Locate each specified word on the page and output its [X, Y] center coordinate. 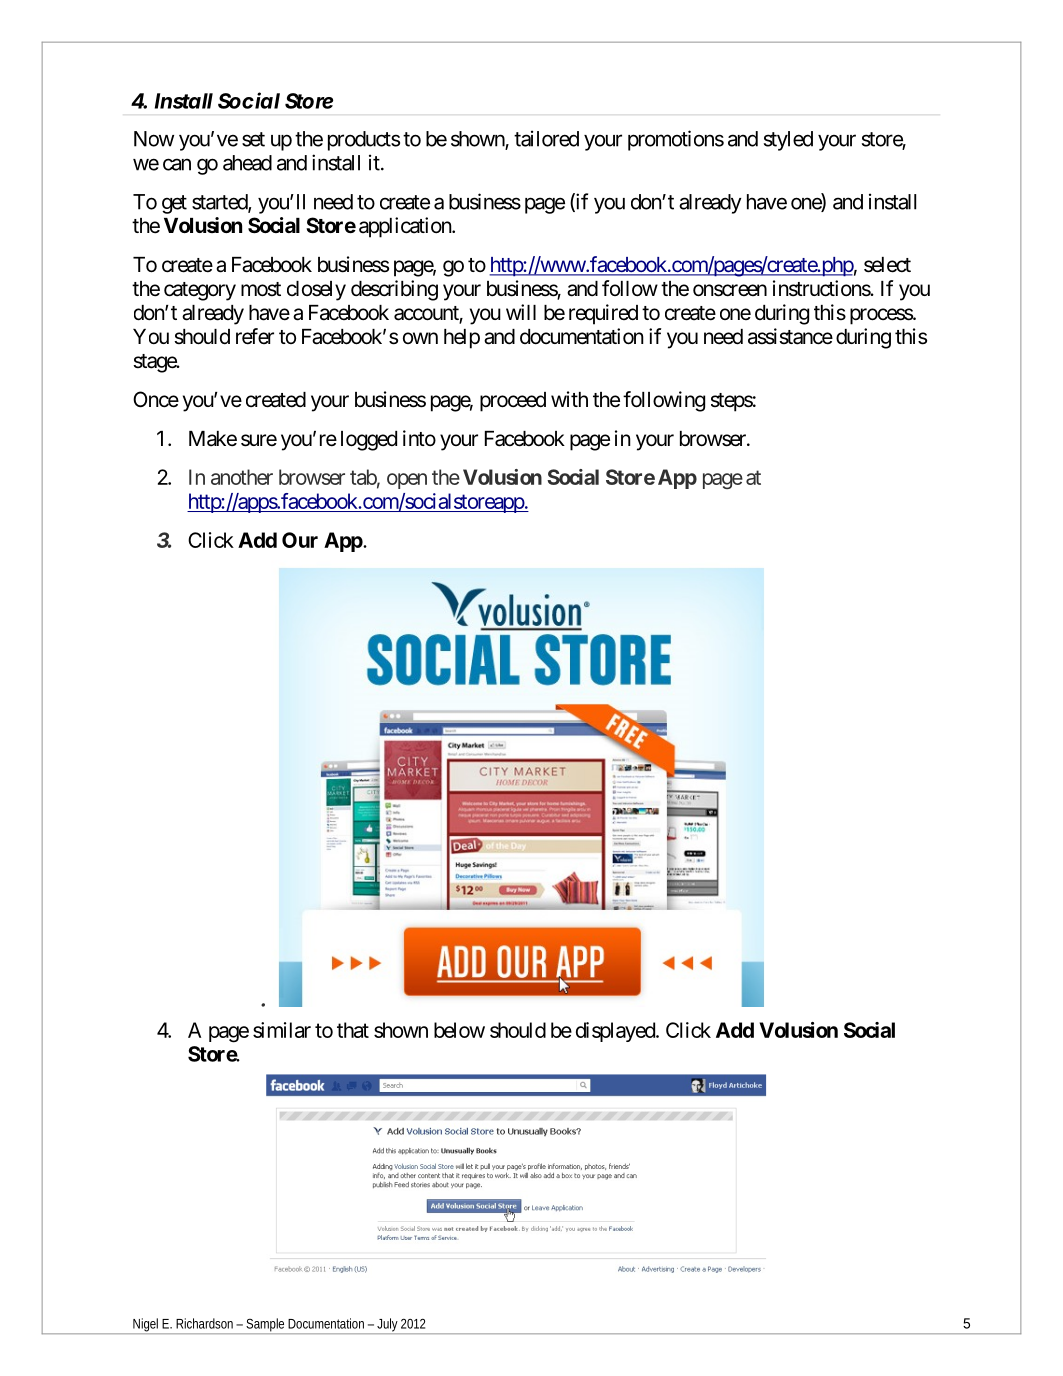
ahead [247, 163]
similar [282, 1030]
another [242, 477]
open [407, 481]
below [459, 1030]
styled [788, 141]
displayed [616, 1032]
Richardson [206, 1323]
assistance [790, 336]
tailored [546, 138]
